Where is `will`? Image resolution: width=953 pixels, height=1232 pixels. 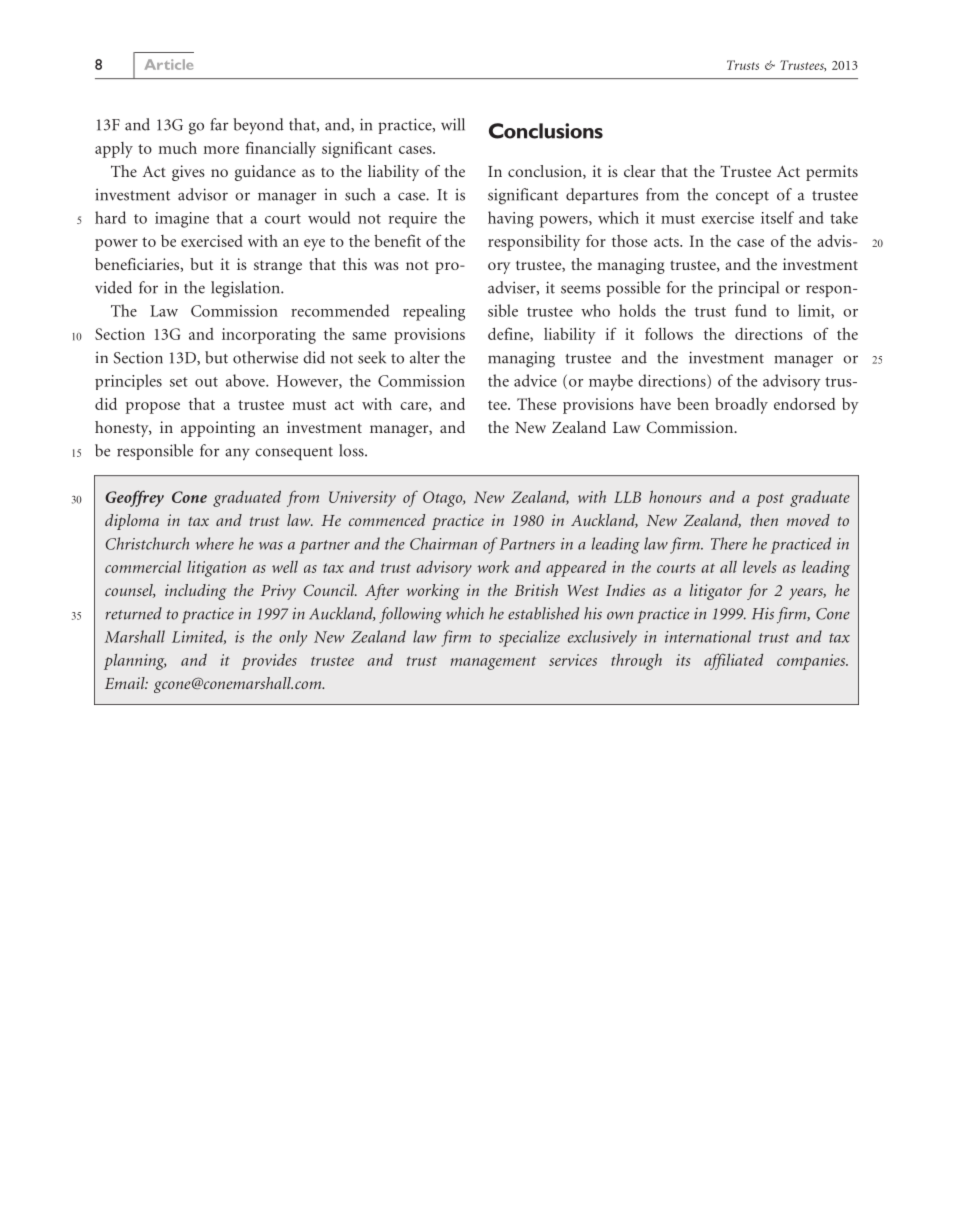
will is located at coordinates (453, 124).
